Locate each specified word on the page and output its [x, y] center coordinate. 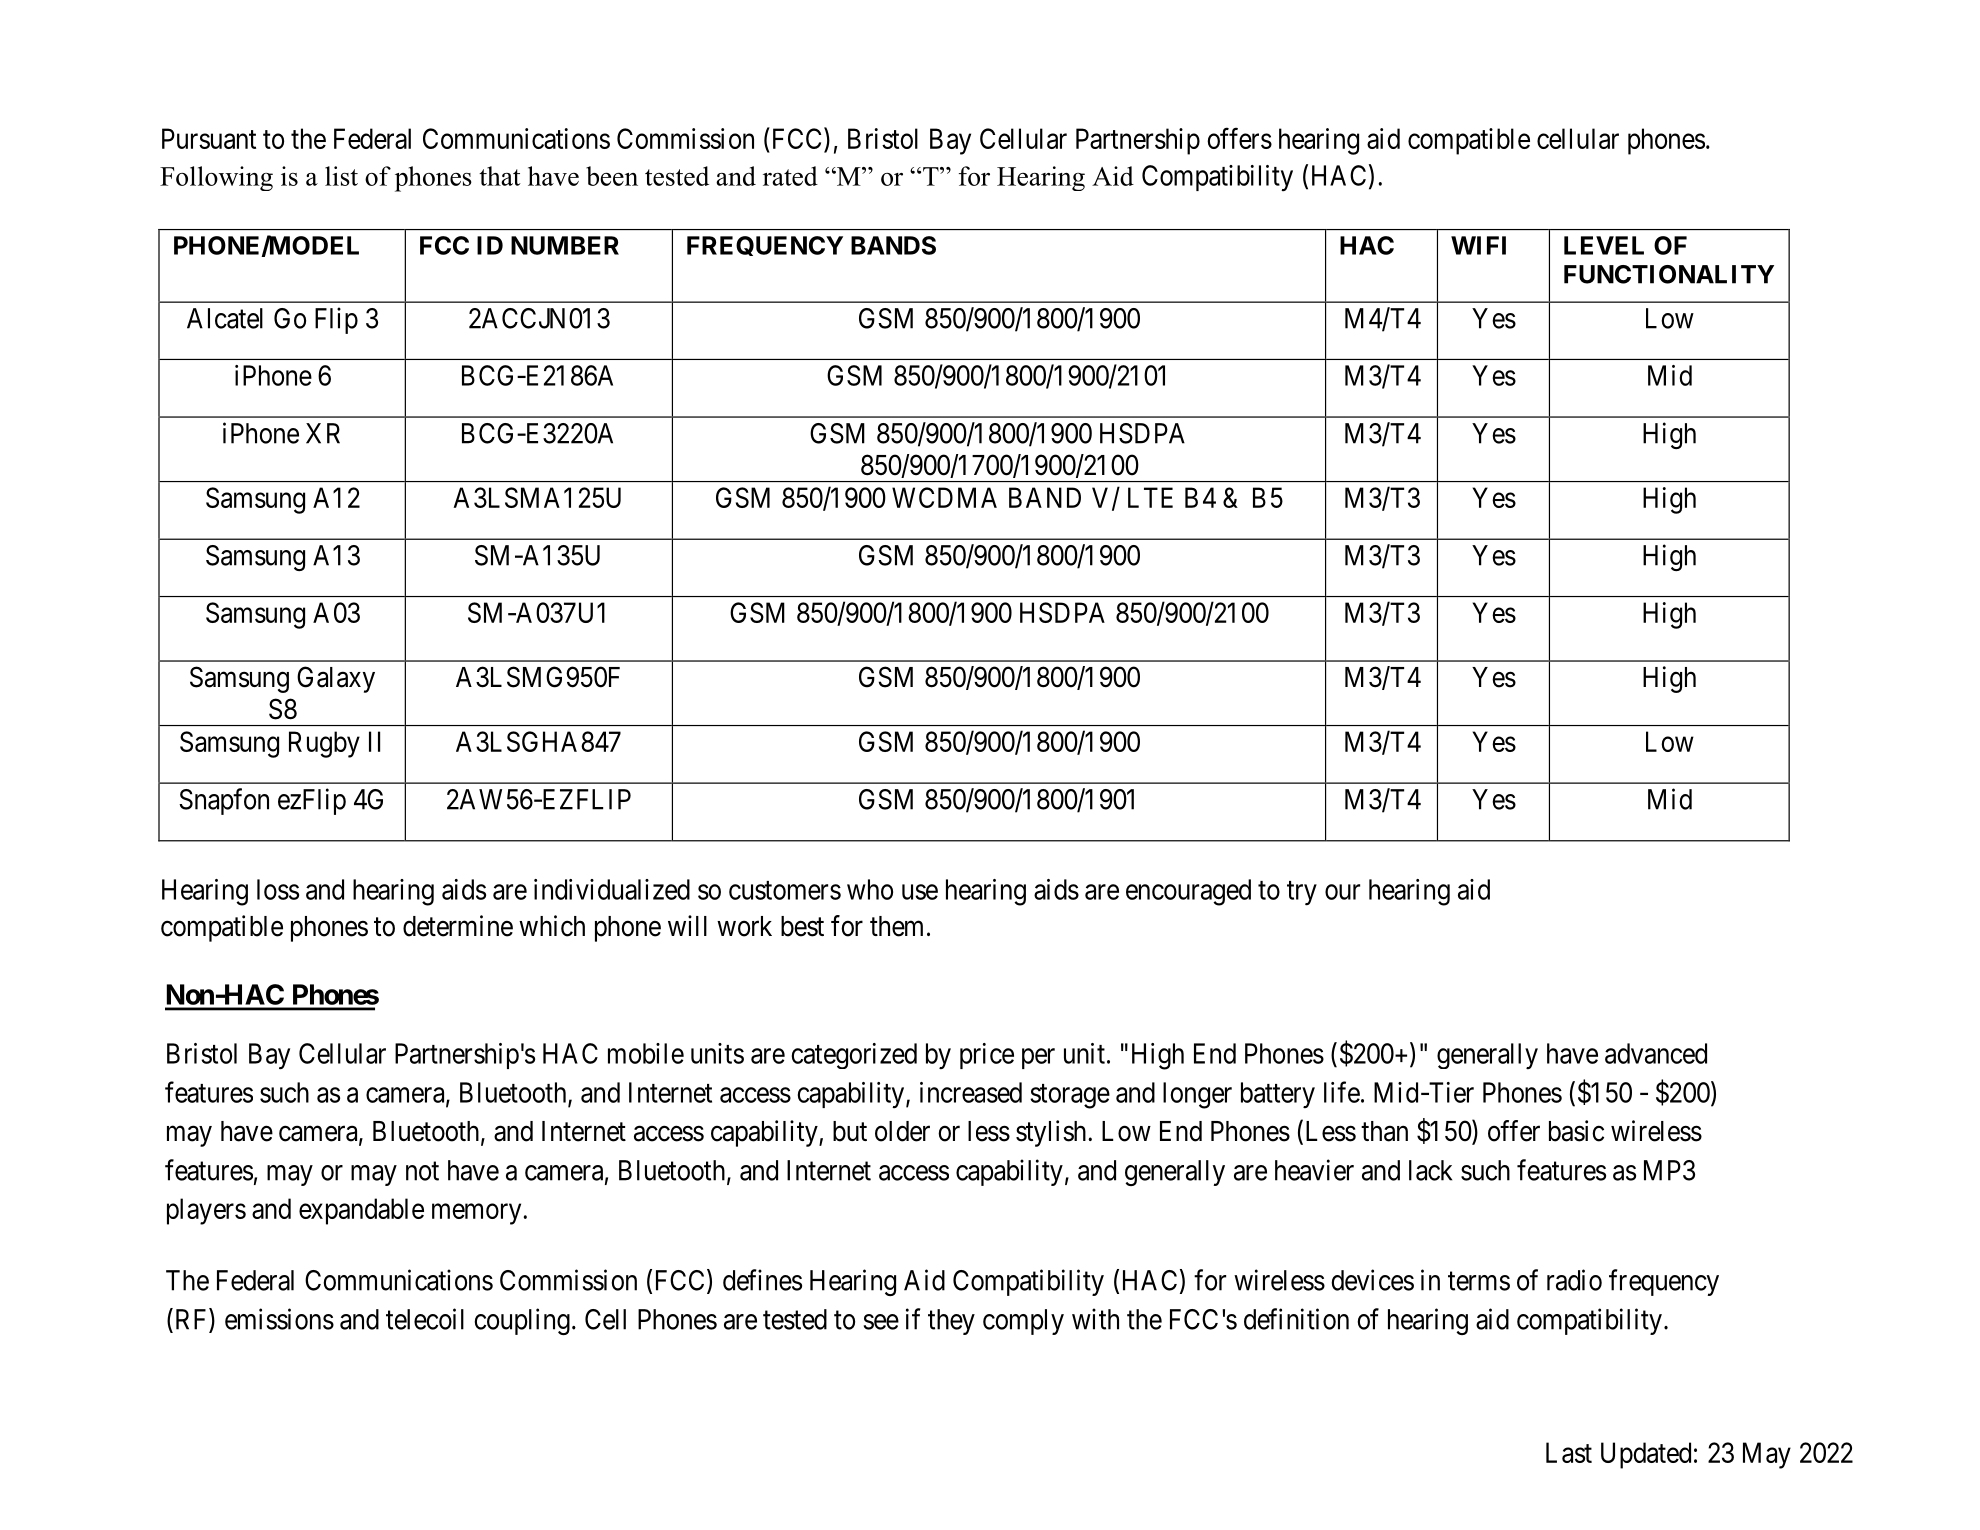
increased [971, 1092]
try [1302, 893]
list [341, 176]
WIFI [1478, 245]
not [422, 1171]
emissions [279, 1319]
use [920, 892]
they [951, 1322]
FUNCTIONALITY [1669, 274]
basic [1576, 1131]
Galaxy [336, 679]
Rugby [324, 744]
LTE [1150, 497]
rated [790, 176]
